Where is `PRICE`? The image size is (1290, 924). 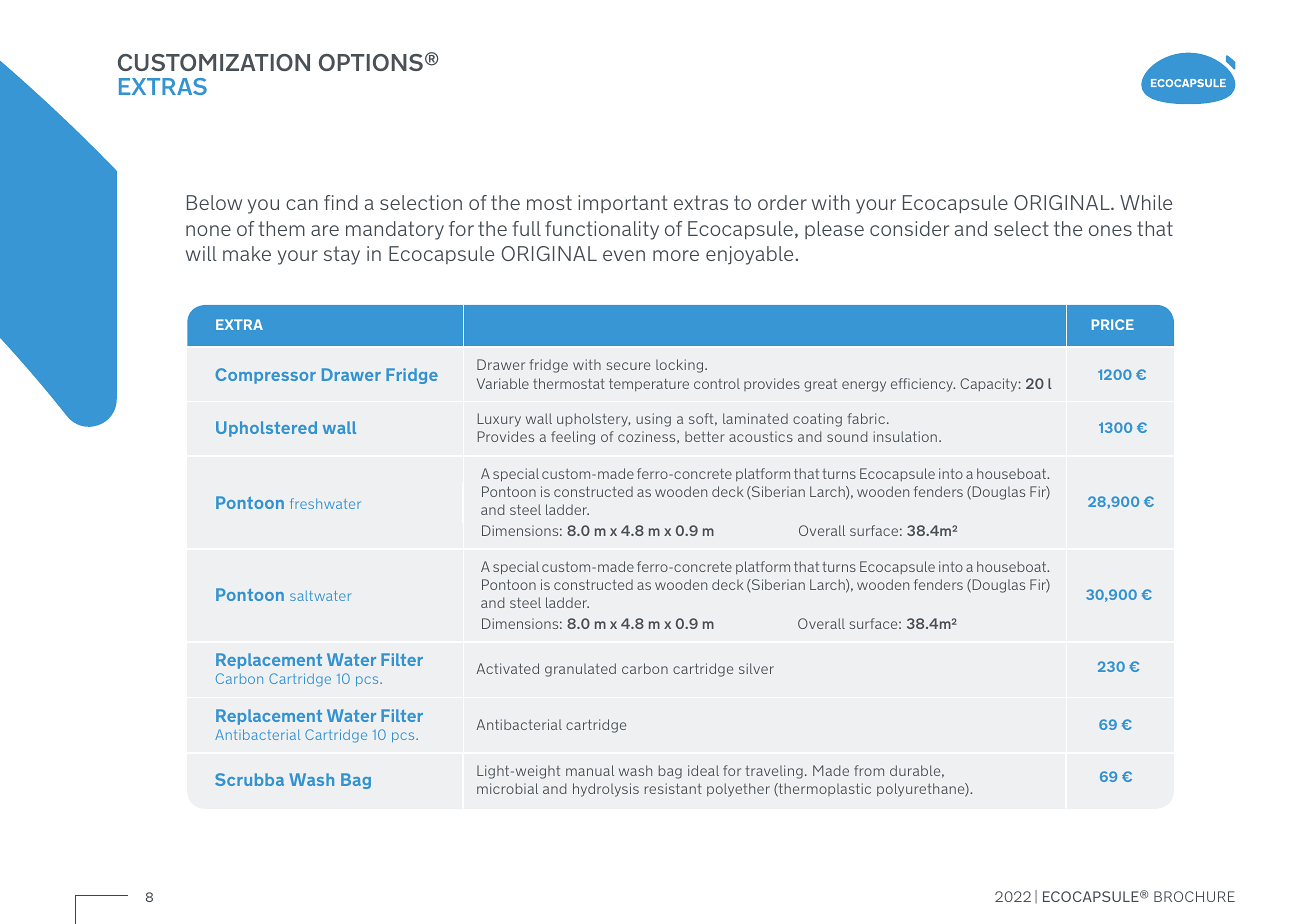
PRICE is located at coordinates (1113, 324).
